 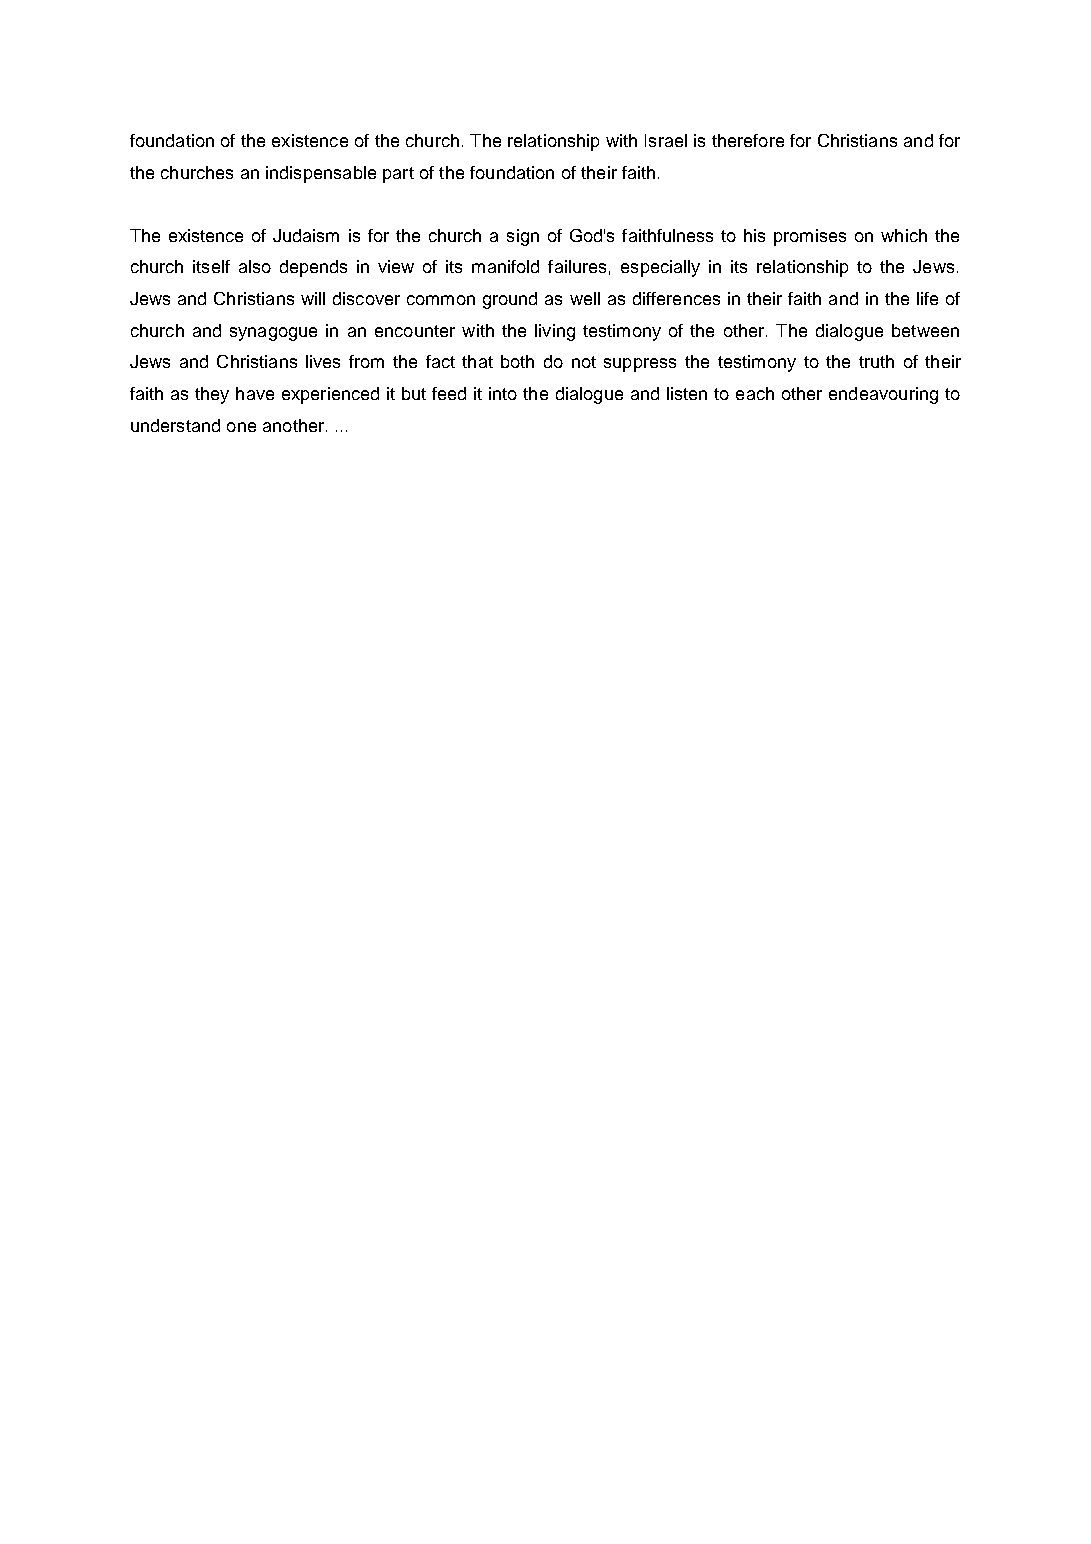 I want to click on indispensable, so click(x=321, y=174).
